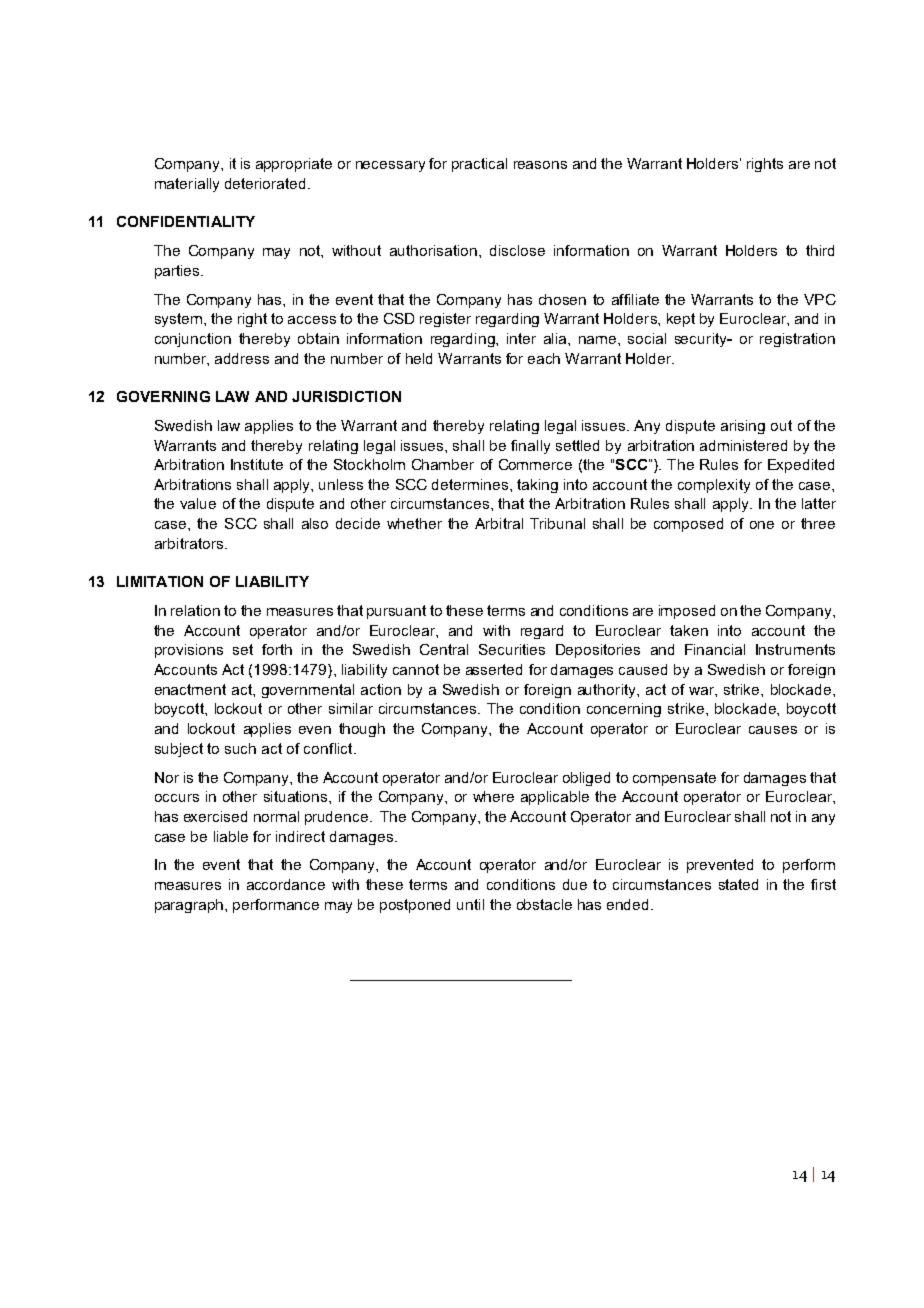  I want to click on deteriorated, so click(267, 183).
